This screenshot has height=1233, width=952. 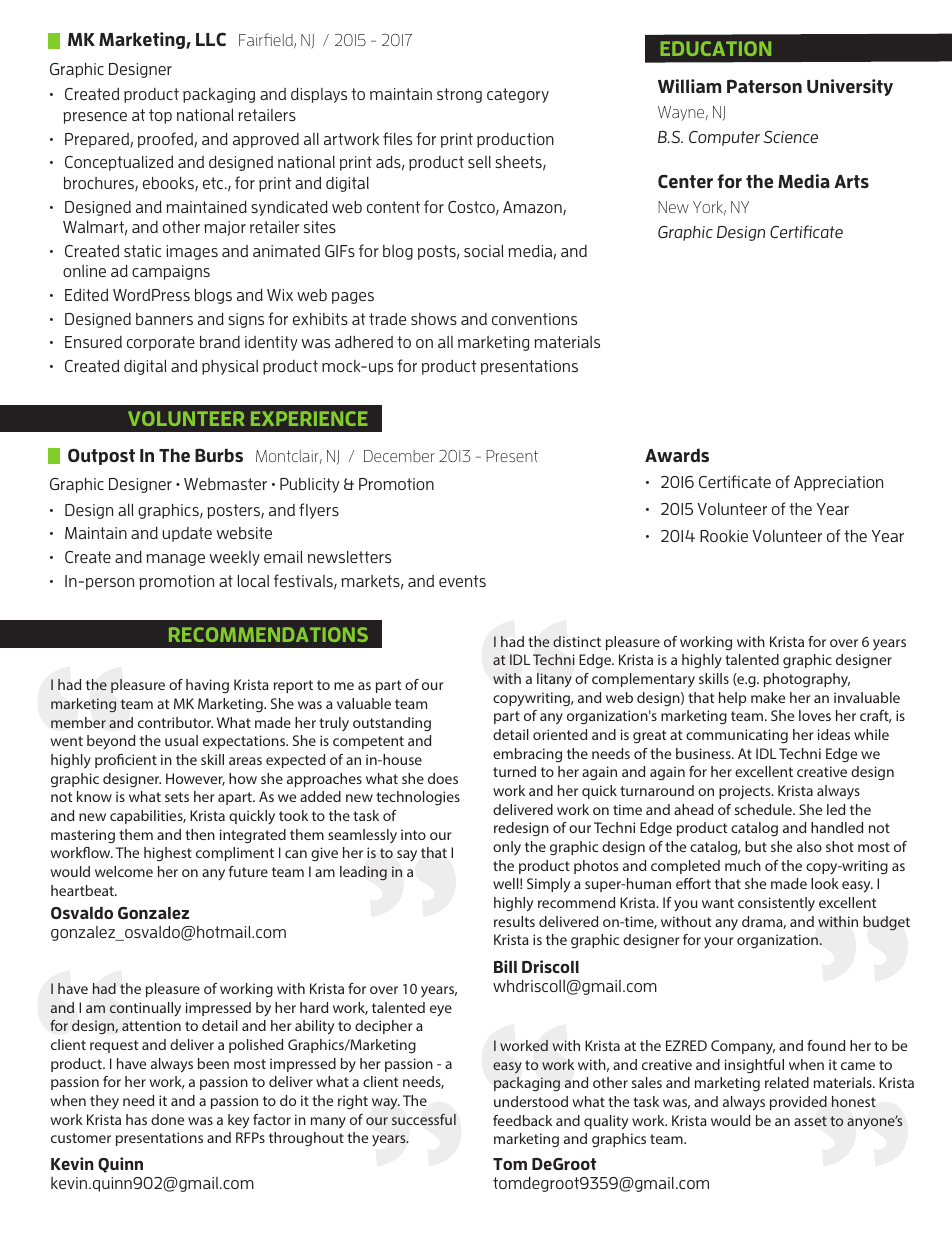 What do you see at coordinates (160, 116) in the screenshot?
I see `top` at bounding box center [160, 116].
